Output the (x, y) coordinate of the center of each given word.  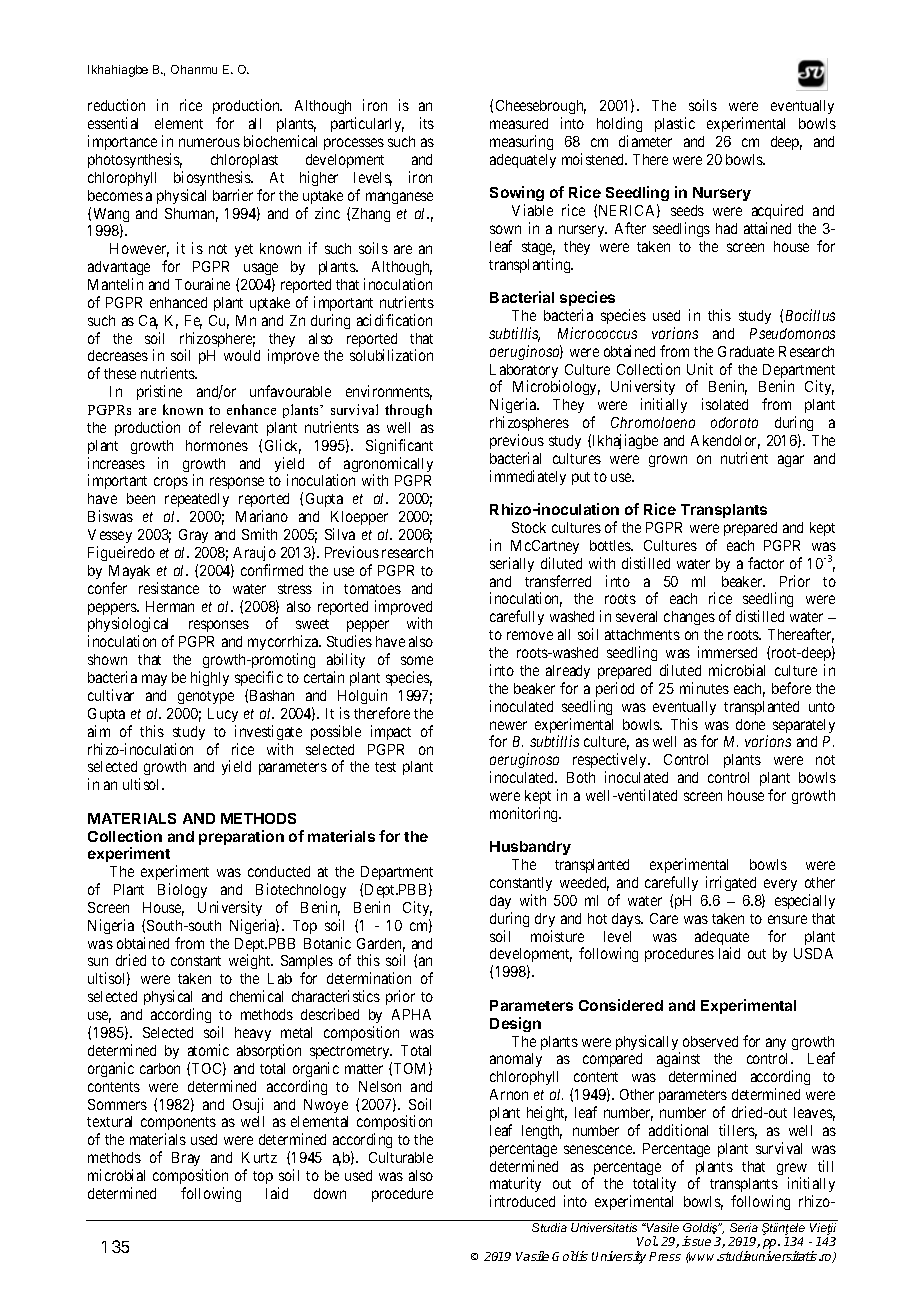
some (417, 660)
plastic (675, 124)
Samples (307, 964)
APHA (411, 1014)
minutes (704, 688)
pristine (159, 392)
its (427, 123)
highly (210, 678)
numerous (209, 142)
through (408, 411)
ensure (787, 919)
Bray (186, 1159)
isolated (725, 404)
